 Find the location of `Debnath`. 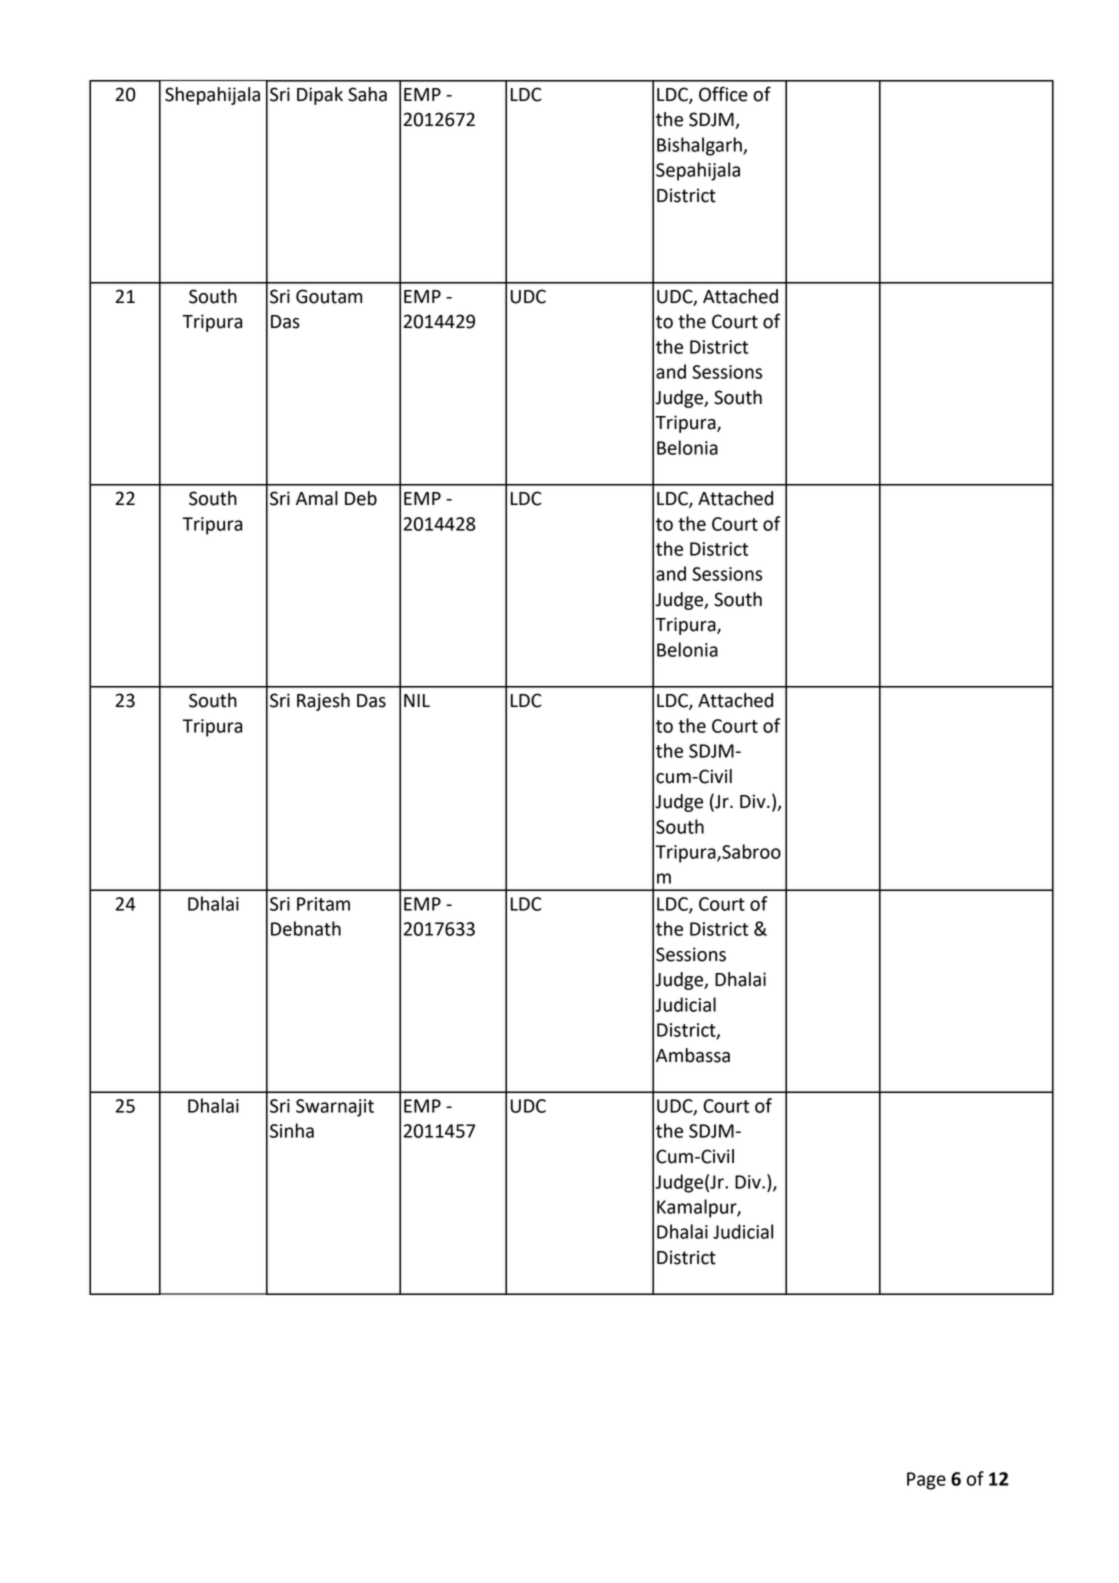

Debnath is located at coordinates (306, 928).
